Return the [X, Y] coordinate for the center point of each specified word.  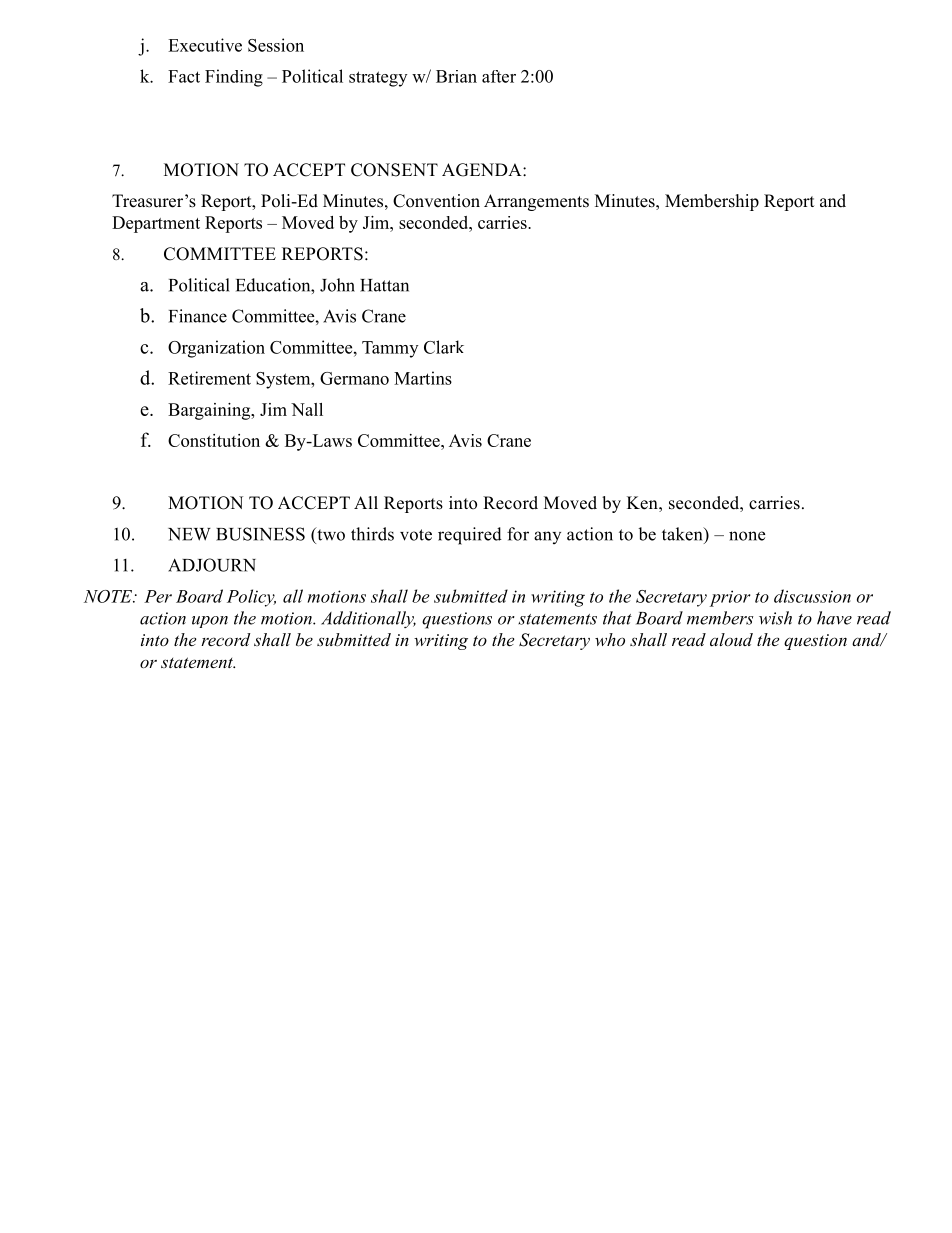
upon [210, 622]
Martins [423, 378]
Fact [184, 76]
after [499, 76]
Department [156, 224]
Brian [456, 76]
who [610, 639]
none [747, 536]
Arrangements [536, 202]
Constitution [214, 440]
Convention [436, 201]
